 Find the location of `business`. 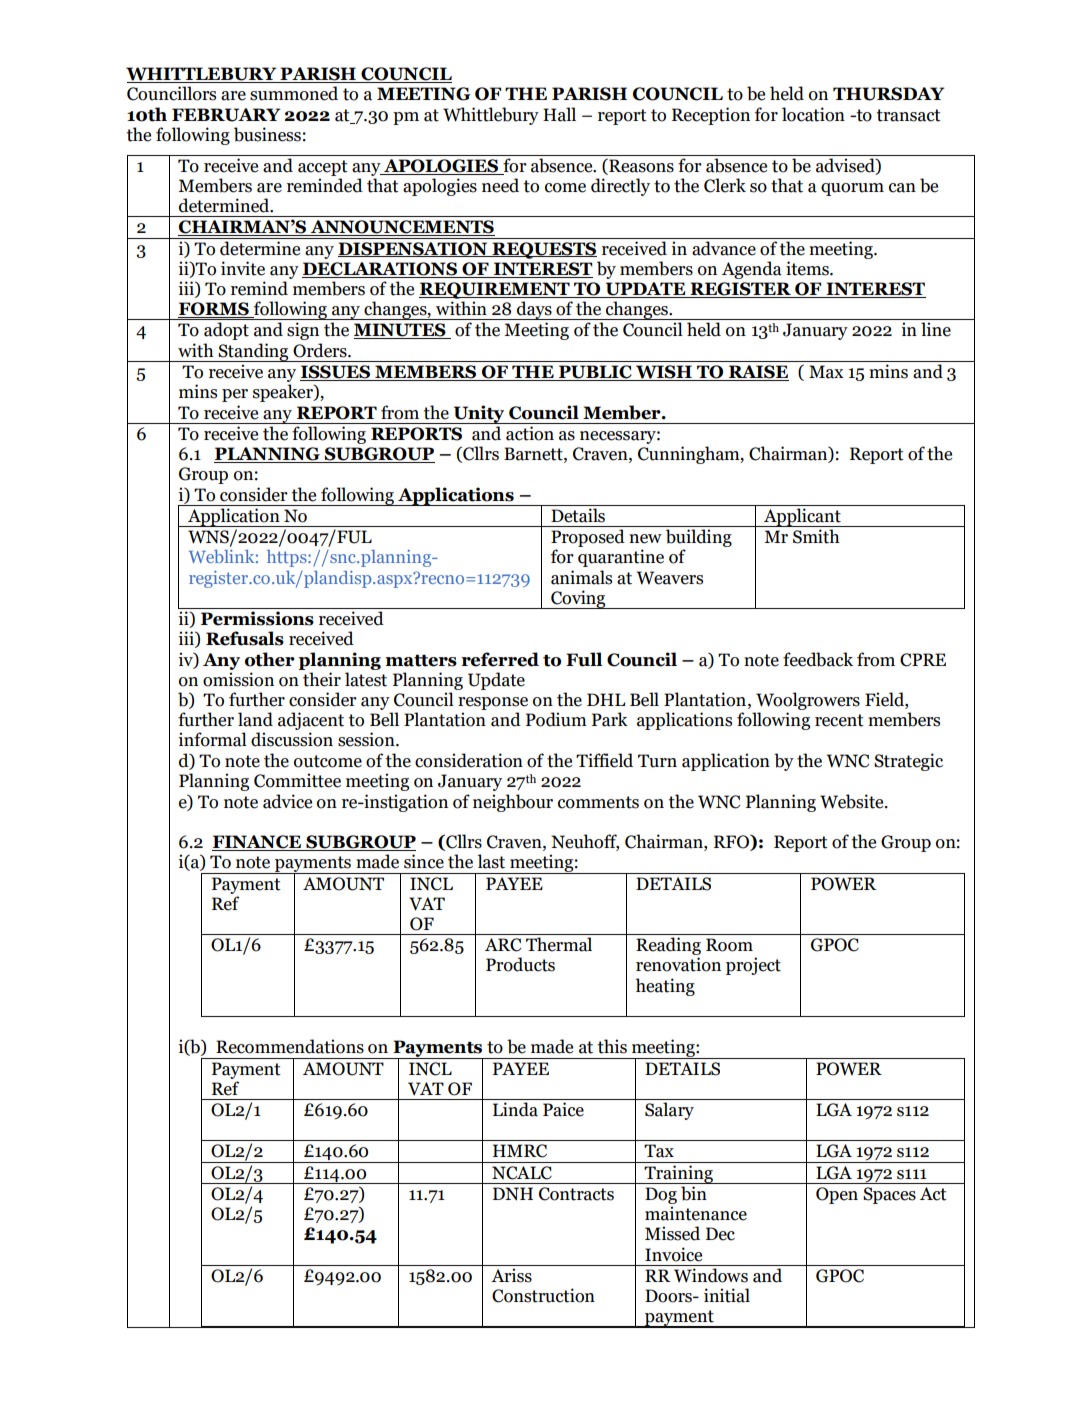

business is located at coordinates (267, 134).
